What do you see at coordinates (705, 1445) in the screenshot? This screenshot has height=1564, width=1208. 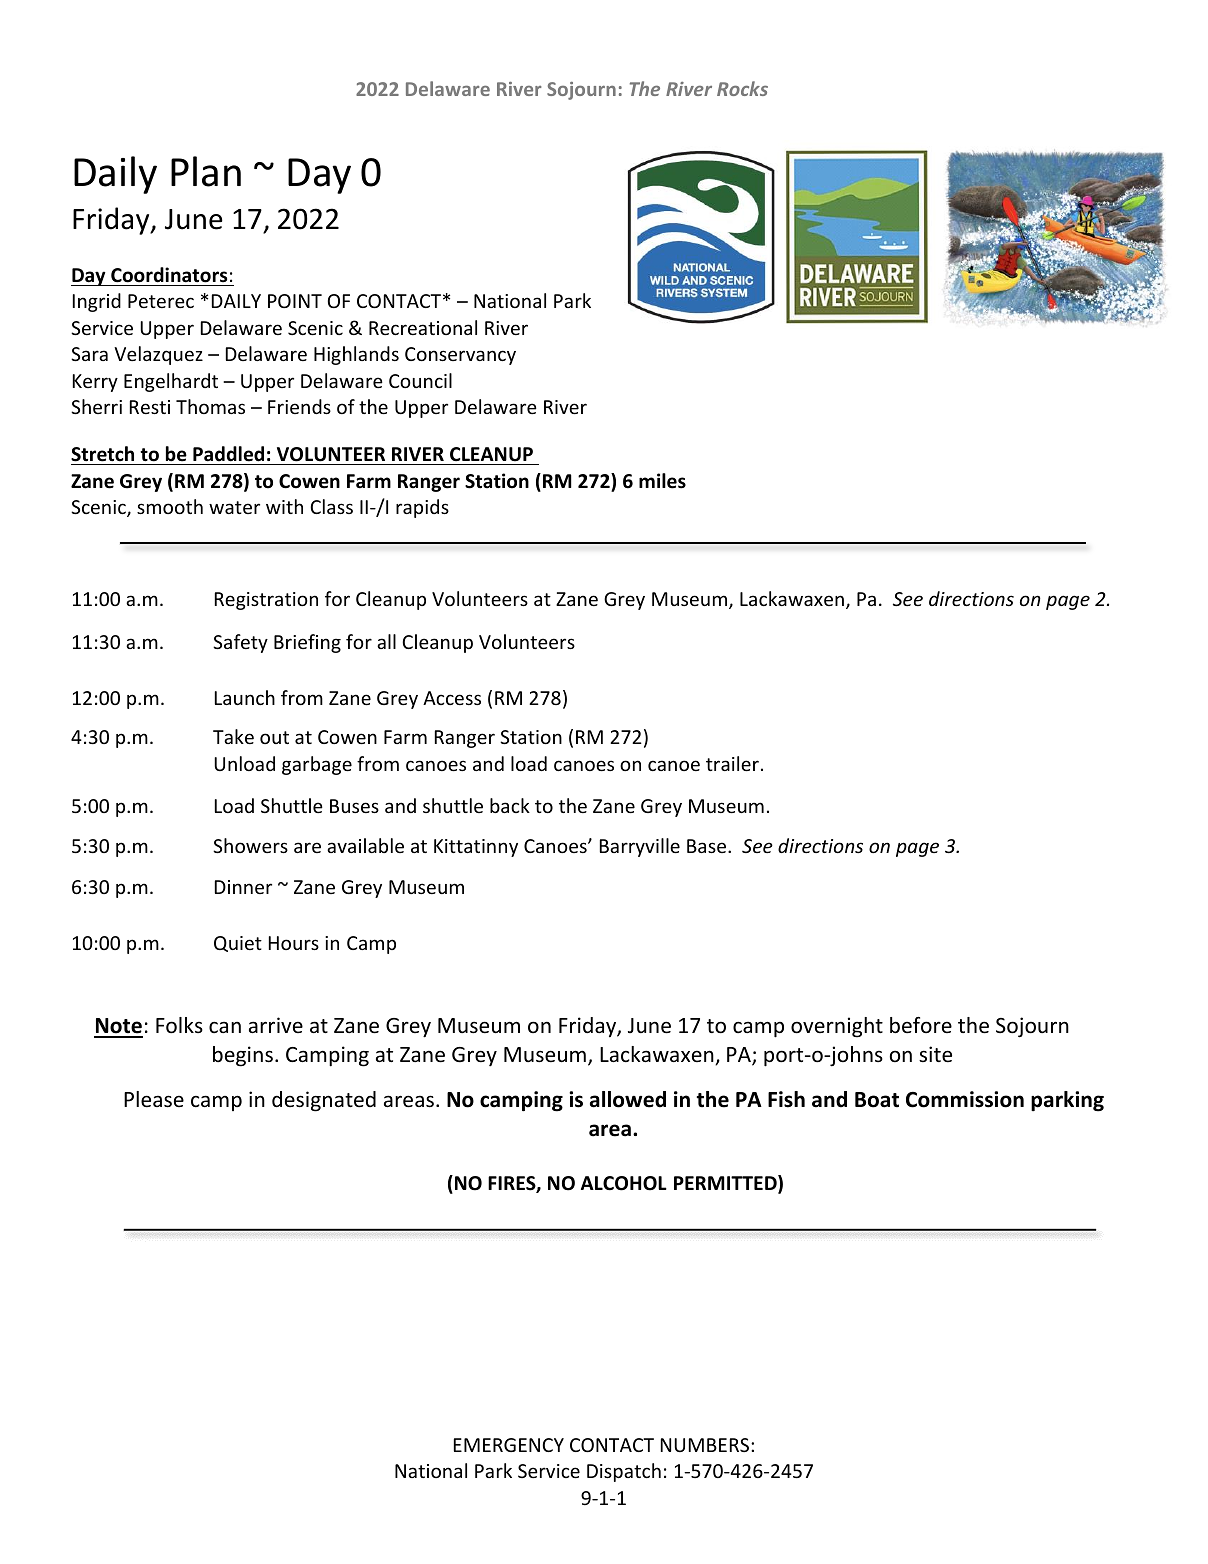 I see `NUMBERS` at bounding box center [705, 1445].
